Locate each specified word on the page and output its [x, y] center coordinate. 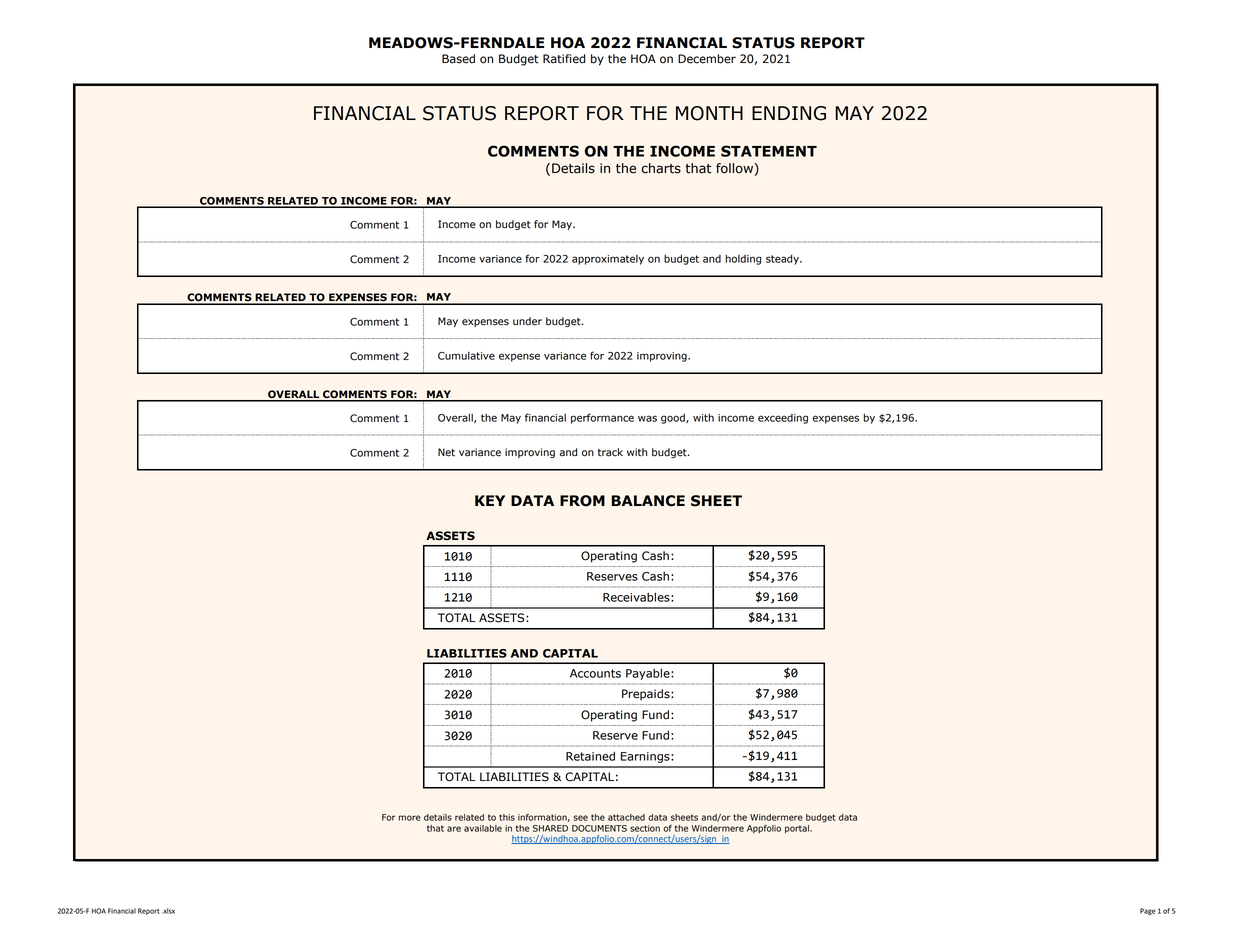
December [707, 59]
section [645, 828]
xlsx [168, 911]
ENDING [789, 113]
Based [458, 59]
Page [1148, 911]
